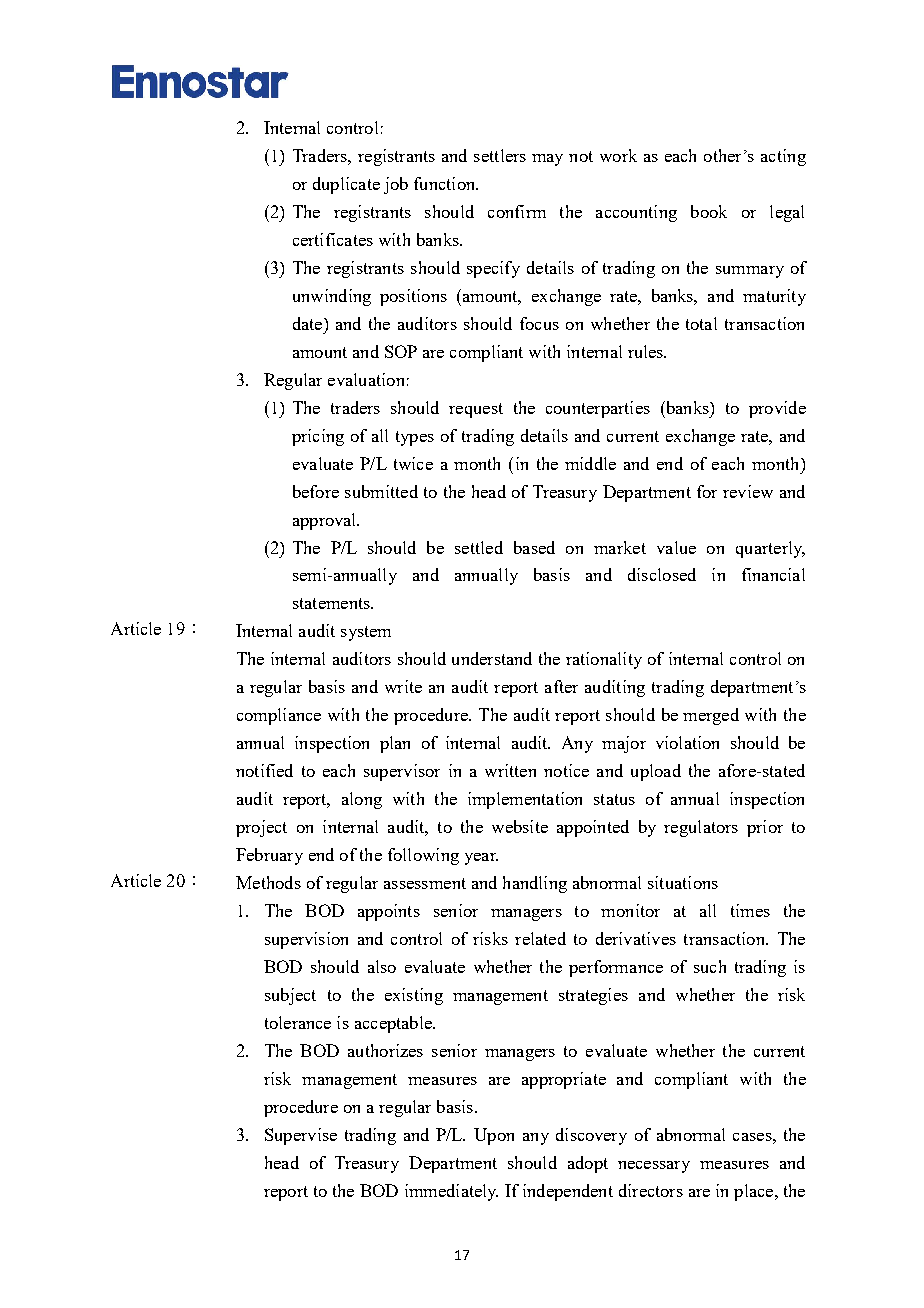 This screenshot has width=924, height=1308. Describe the element at coordinates (301, 1136) in the screenshot. I see `Supervise` at that location.
